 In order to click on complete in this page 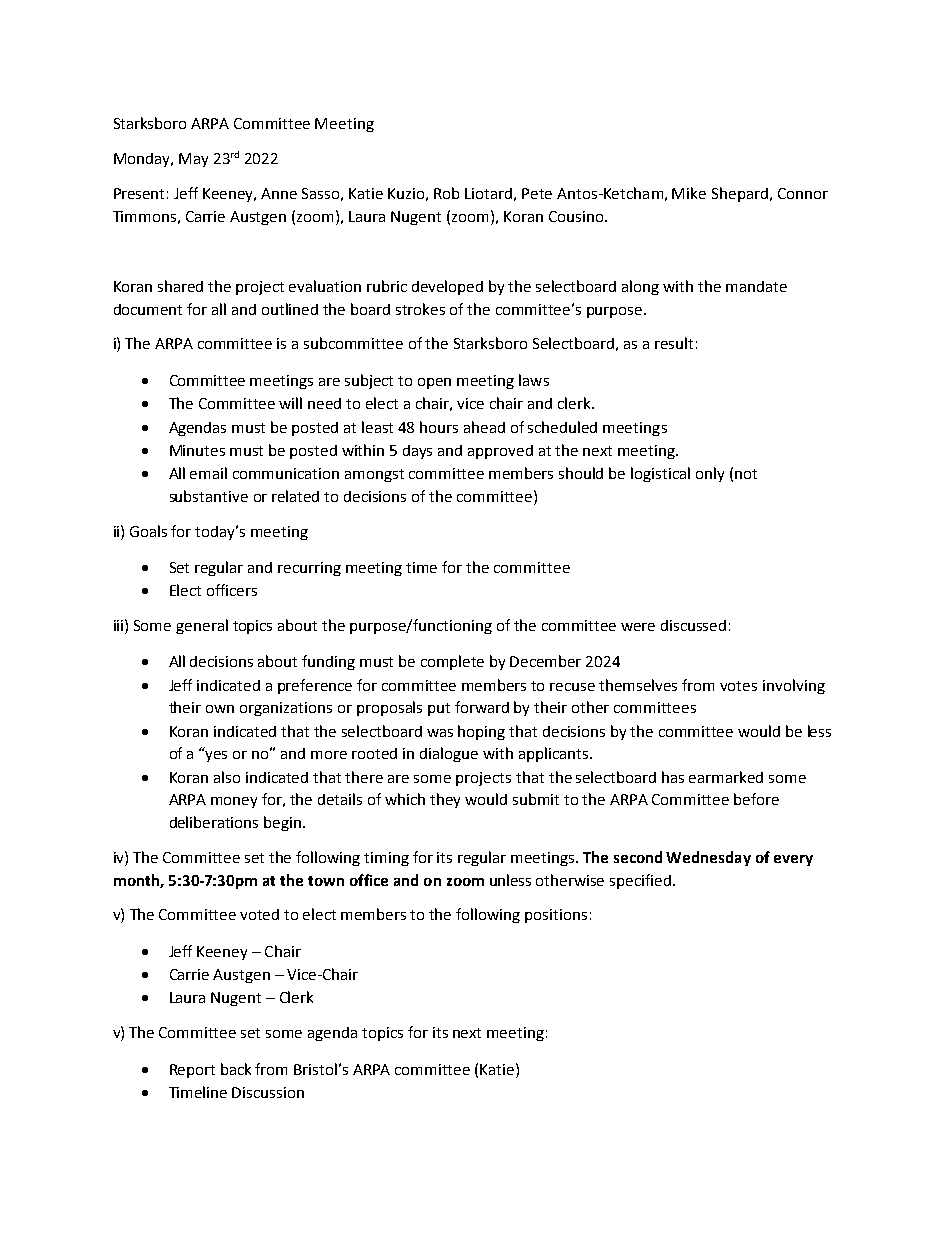, I will do `click(452, 662)`.
